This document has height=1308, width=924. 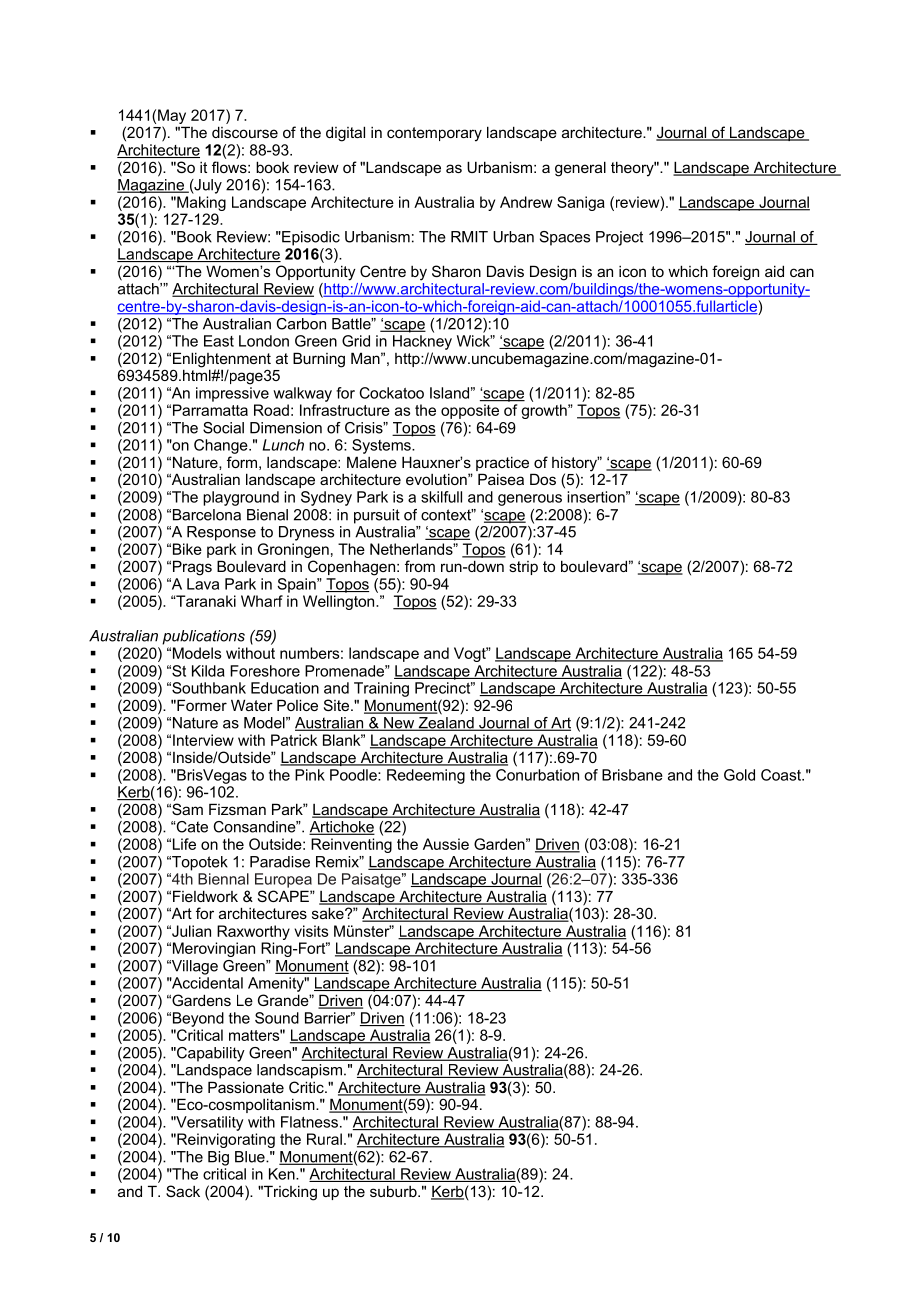 What do you see at coordinates (619, 238) in the document?
I see `Project` at bounding box center [619, 238].
